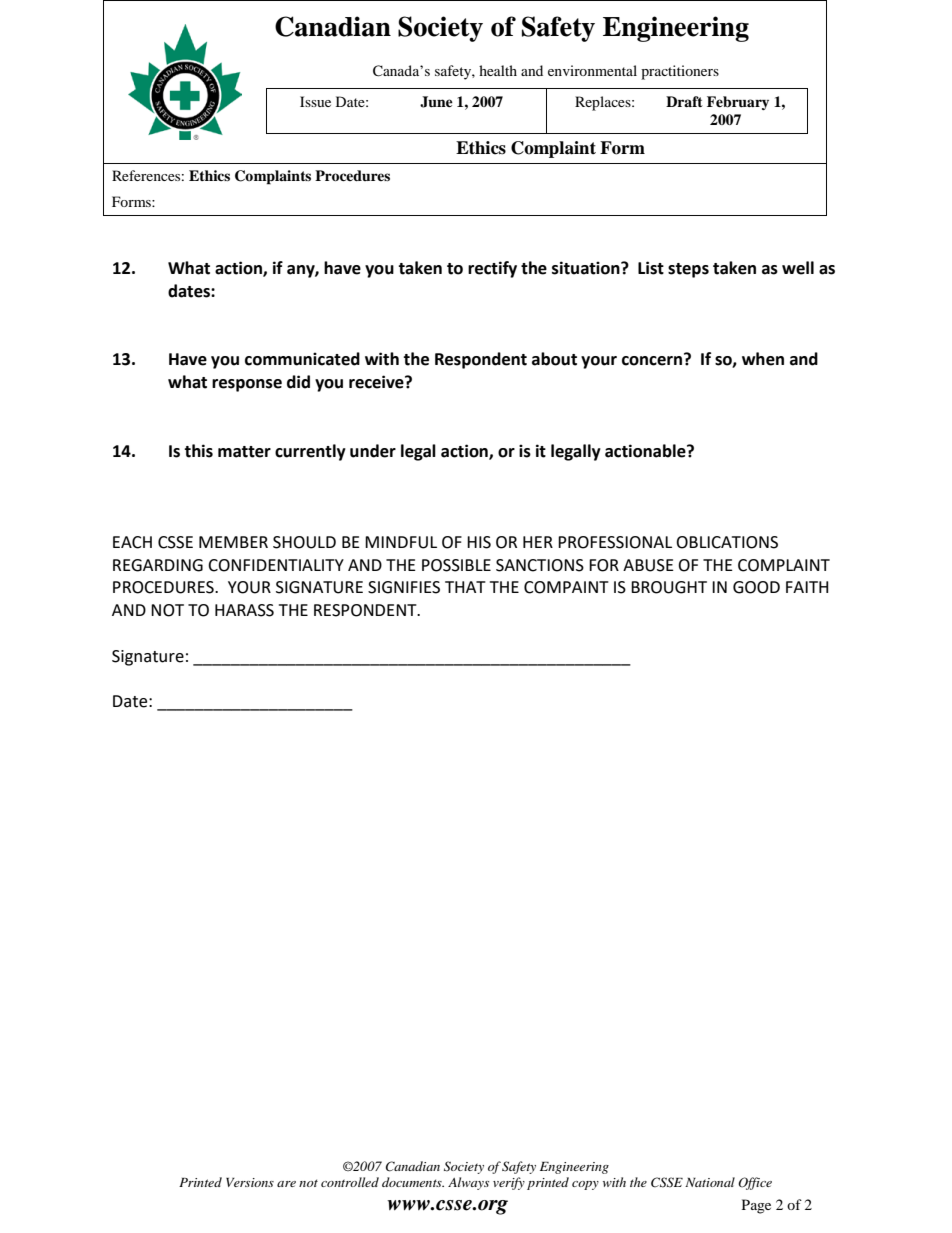 The width and height of the screenshot is (952, 1233). I want to click on under, so click(373, 451).
